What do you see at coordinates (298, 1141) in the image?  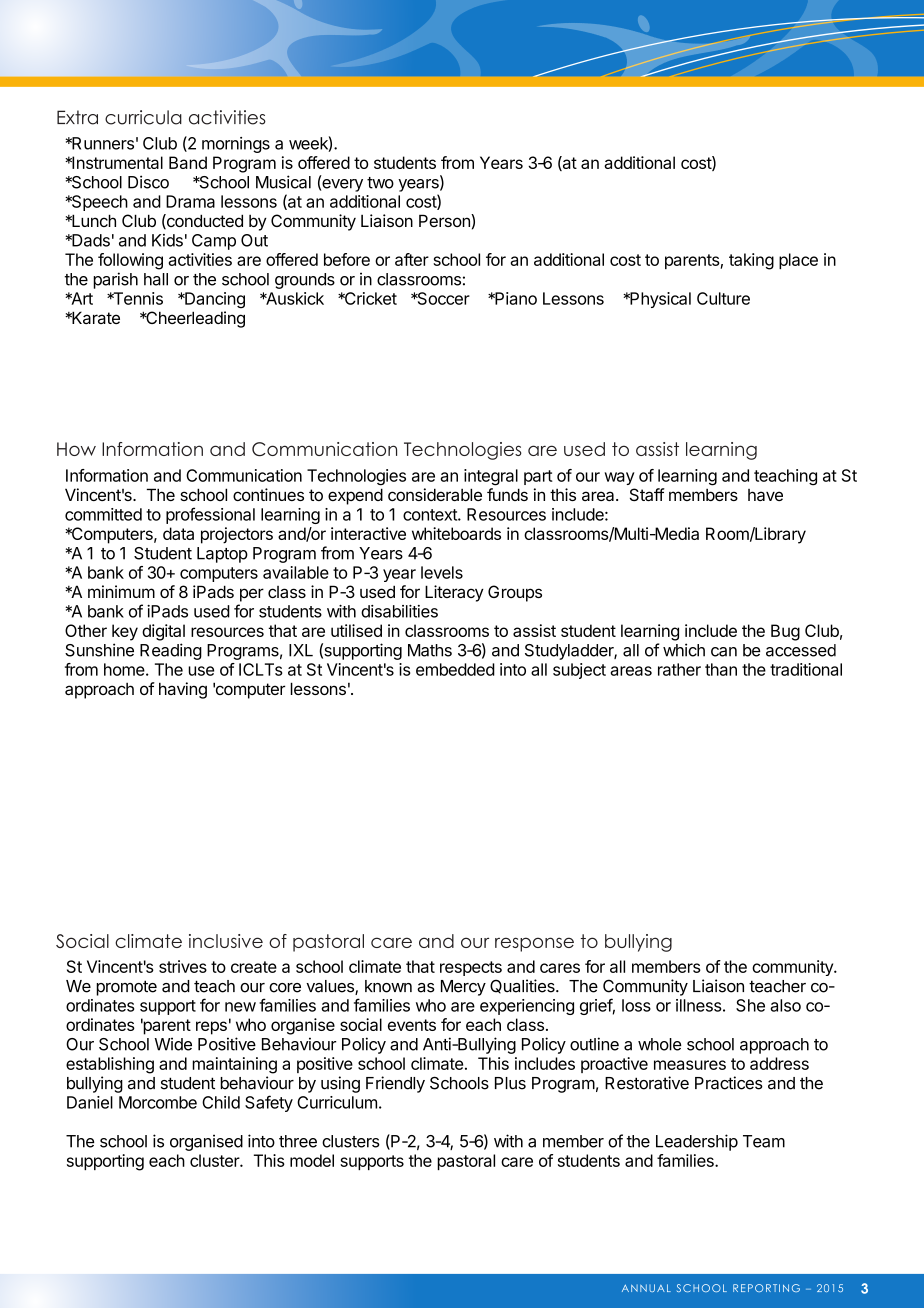 I see `three` at bounding box center [298, 1141].
